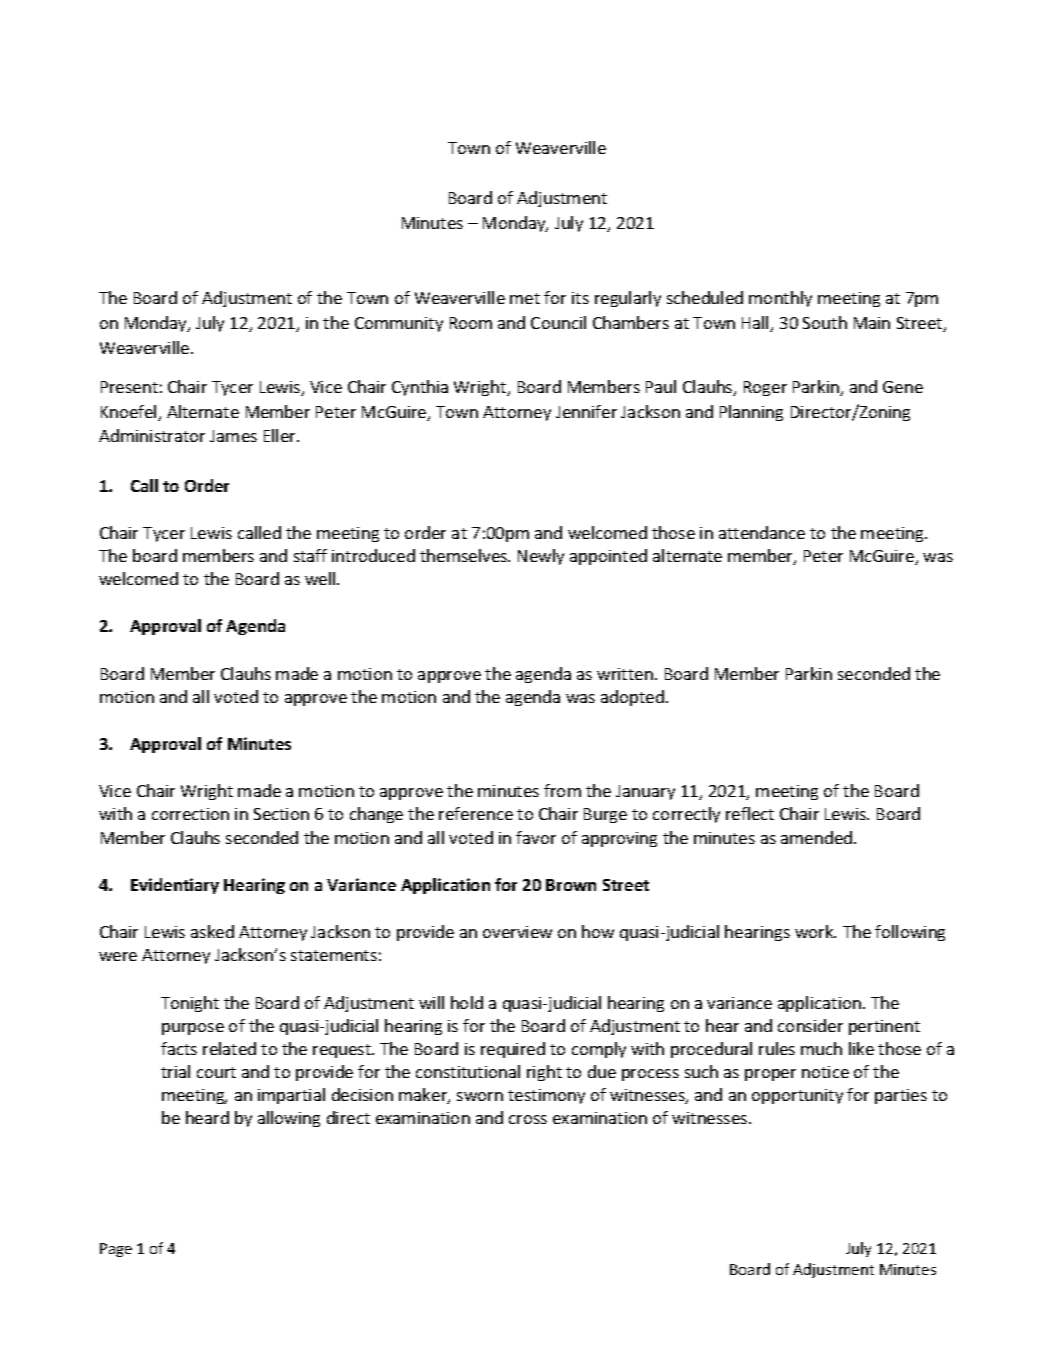  What do you see at coordinates (810, 1025) in the document?
I see `consider` at bounding box center [810, 1025].
